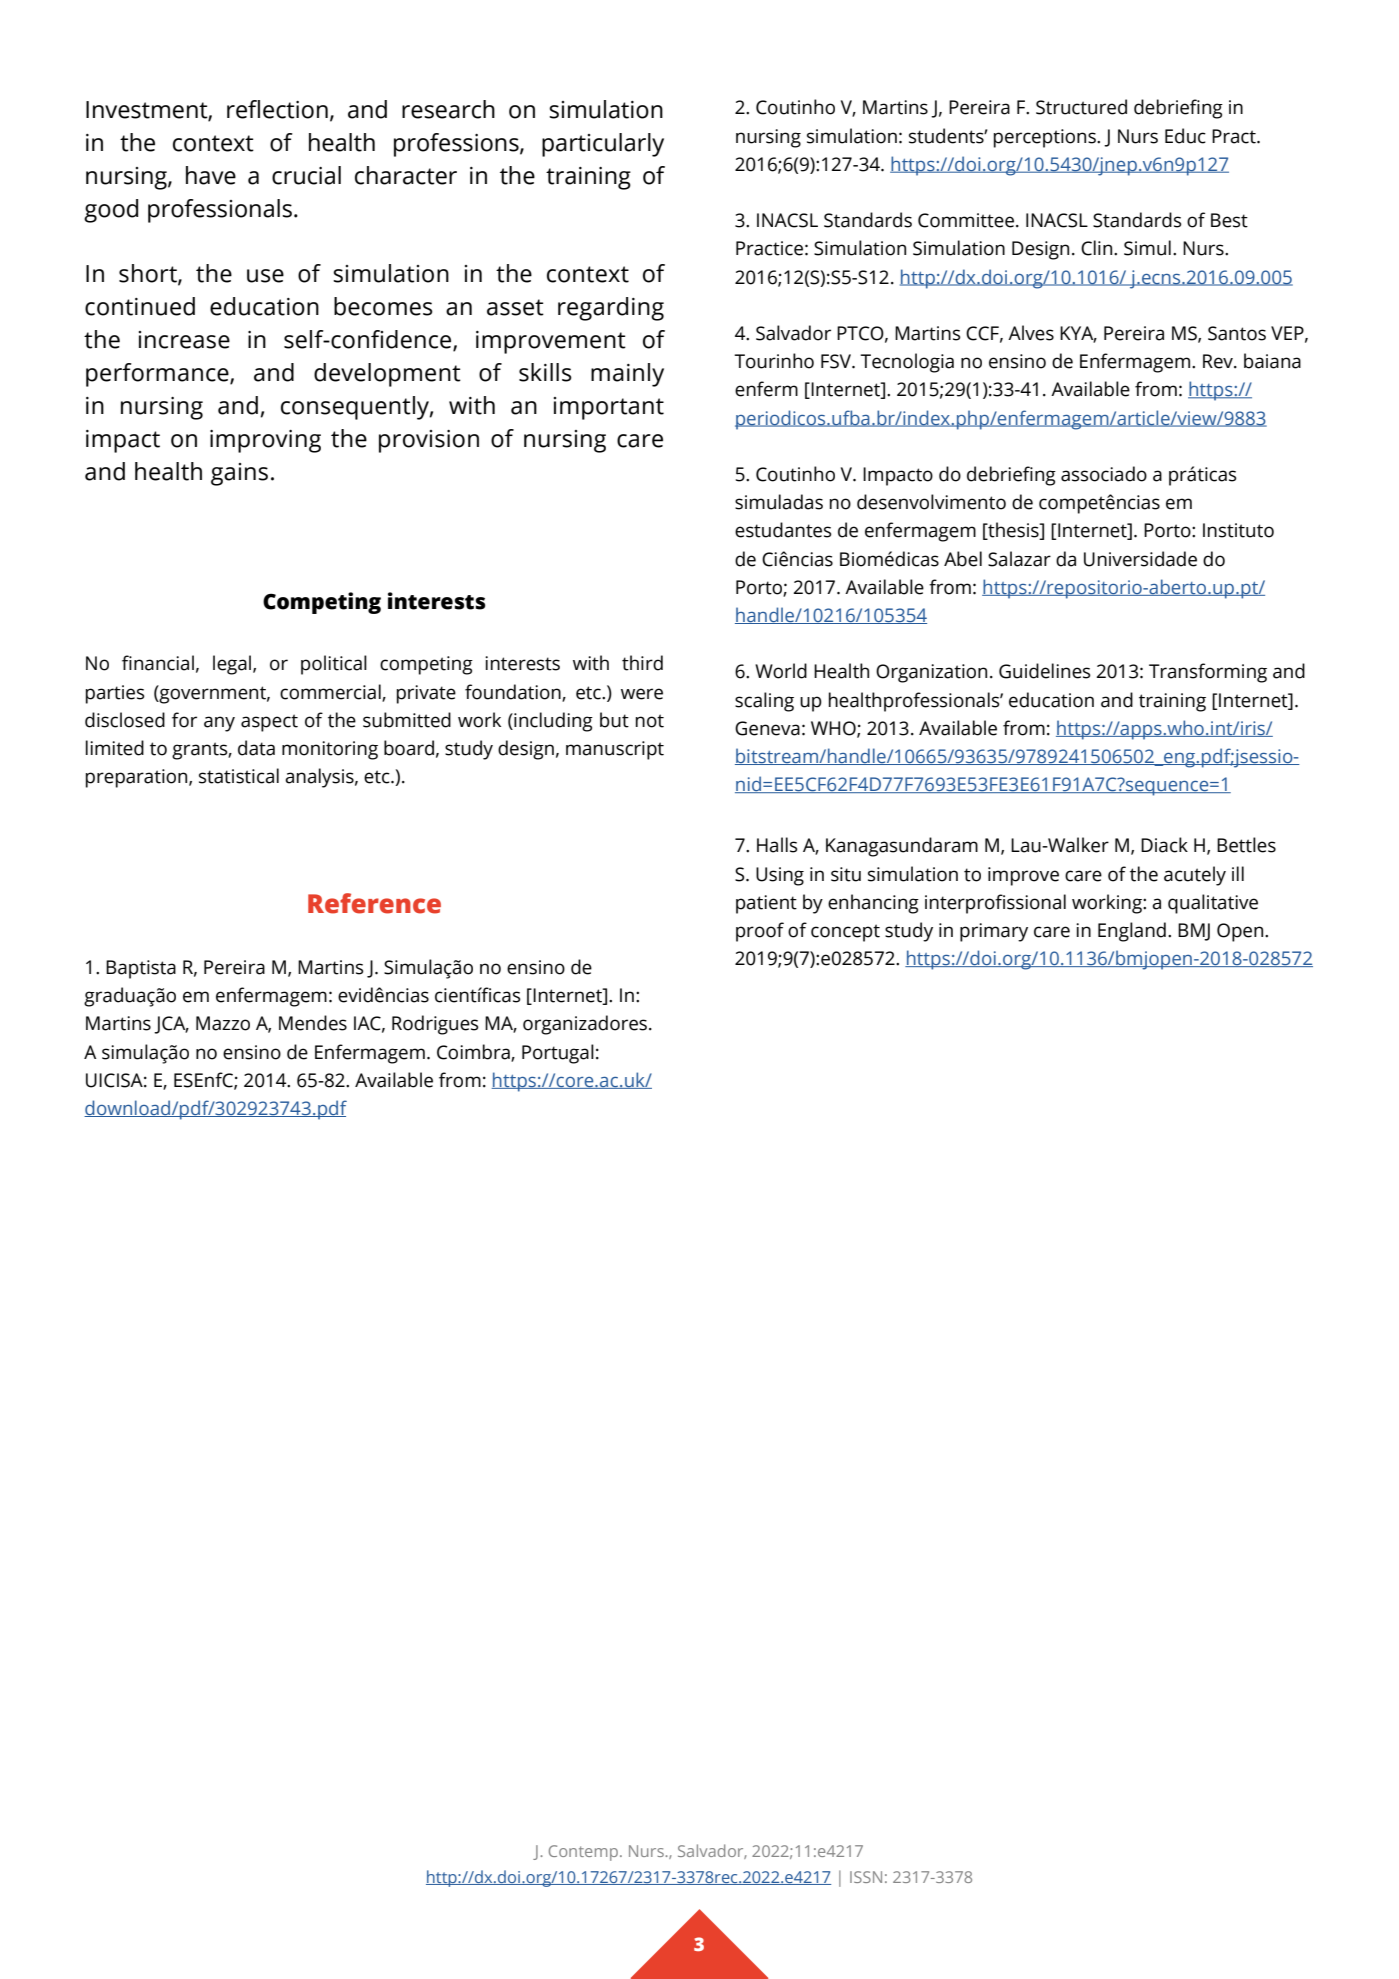 Image resolution: width=1399 pixels, height=1979 pixels. What do you see at coordinates (760, 932) in the screenshot?
I see `proof` at bounding box center [760, 932].
